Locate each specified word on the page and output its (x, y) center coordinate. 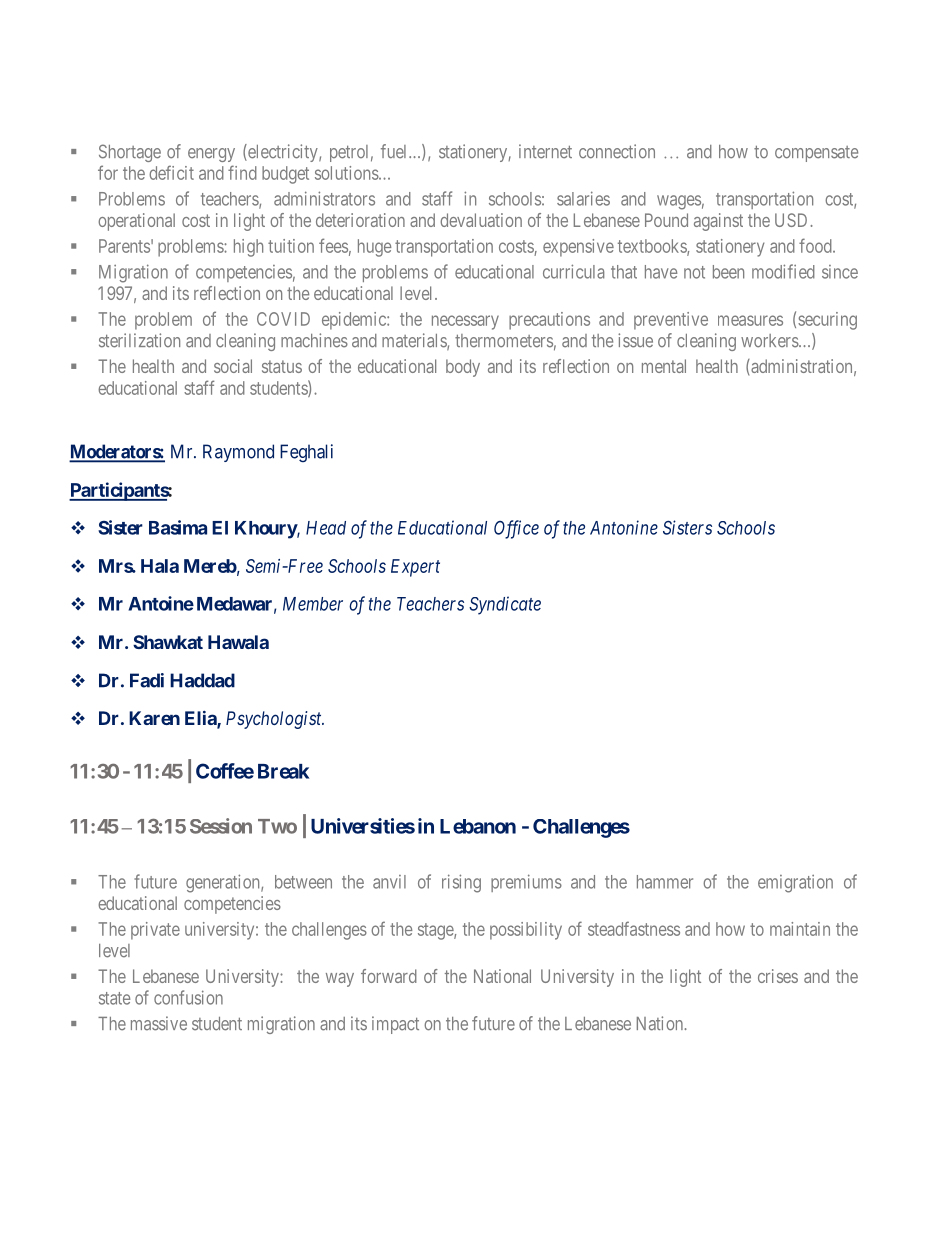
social (233, 366)
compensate (816, 154)
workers (770, 341)
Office (516, 529)
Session (221, 826)
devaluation (481, 220)
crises (778, 976)
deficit (171, 172)
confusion (188, 997)
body (463, 368)
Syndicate (505, 605)
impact (395, 1025)
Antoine (161, 603)
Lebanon (478, 826)
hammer (665, 882)
